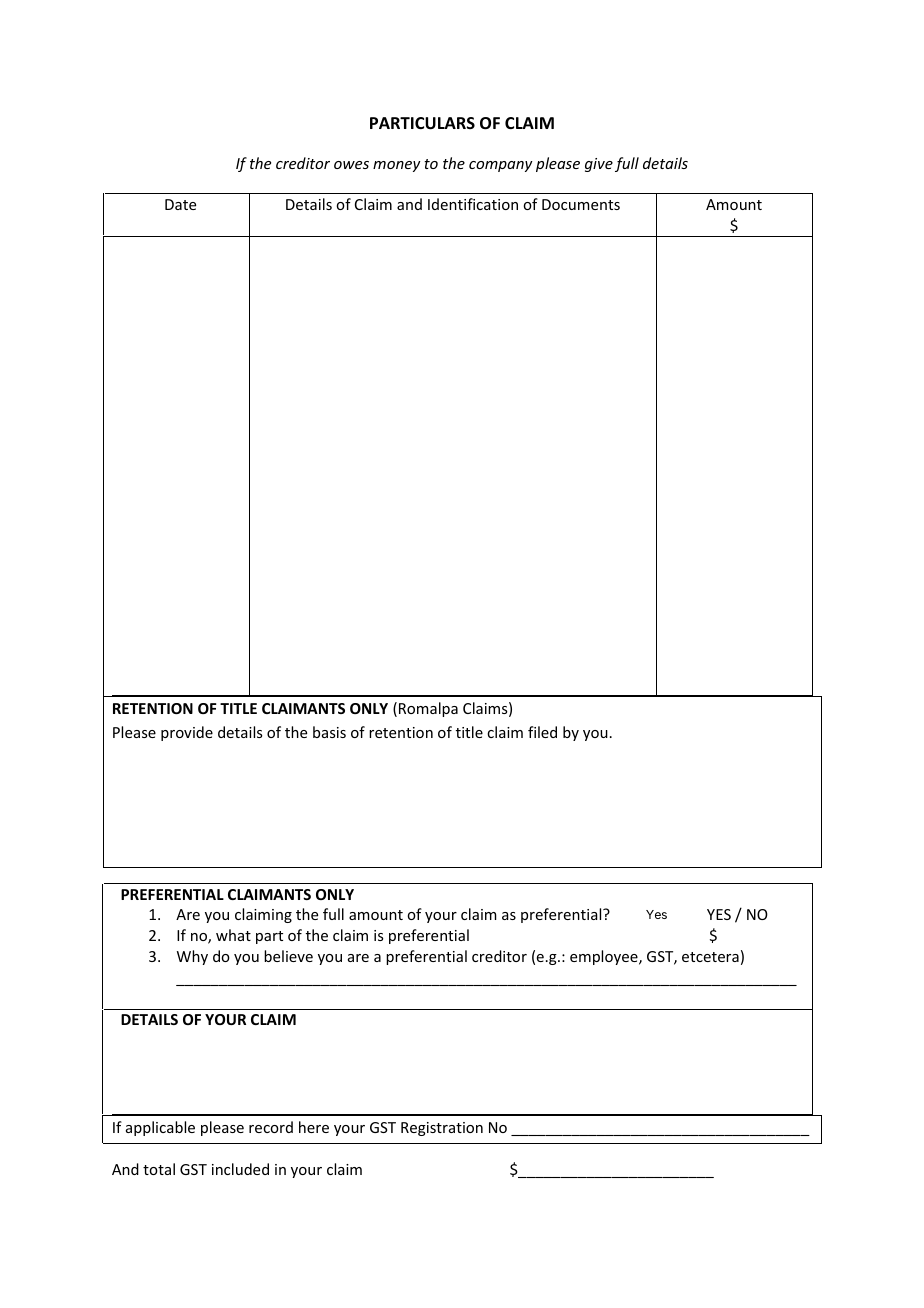 The height and width of the screenshot is (1308, 924). Describe the element at coordinates (240, 1169) in the screenshot. I see `included` at that location.
